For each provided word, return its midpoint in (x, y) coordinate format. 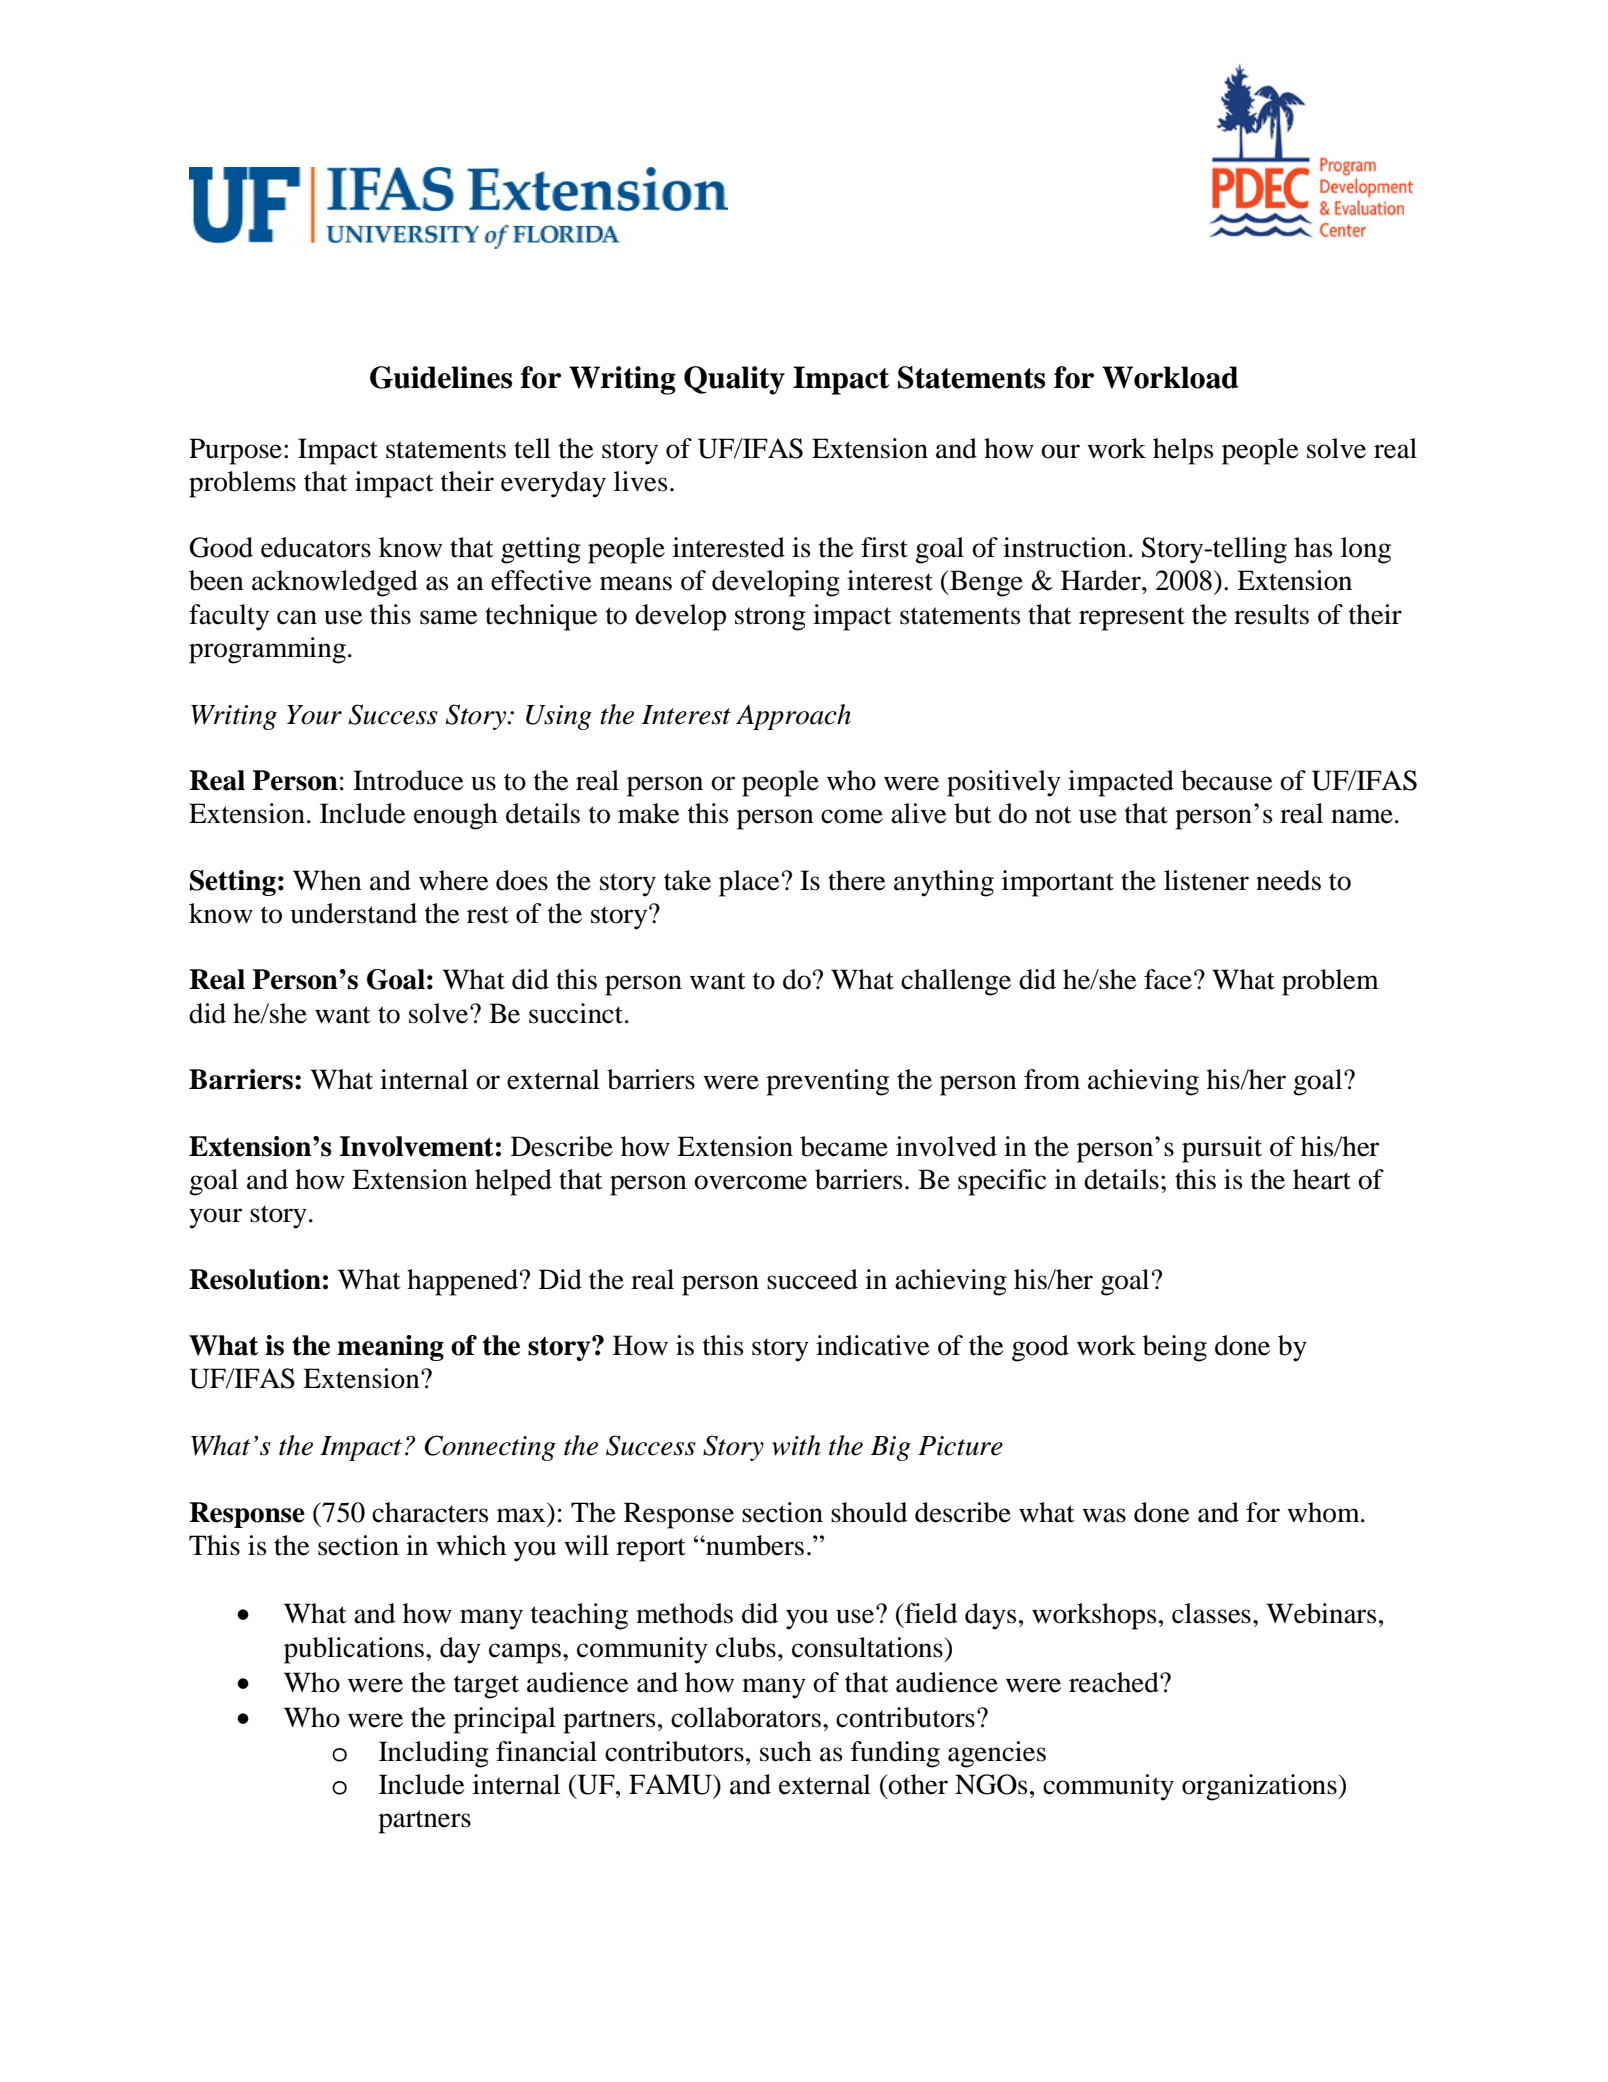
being (1175, 1348)
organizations (1260, 1787)
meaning (390, 1348)
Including (434, 1754)
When (327, 880)
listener (1206, 880)
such (786, 1751)
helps (1183, 451)
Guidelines (441, 377)
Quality (734, 380)
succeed (812, 1279)
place (749, 883)
